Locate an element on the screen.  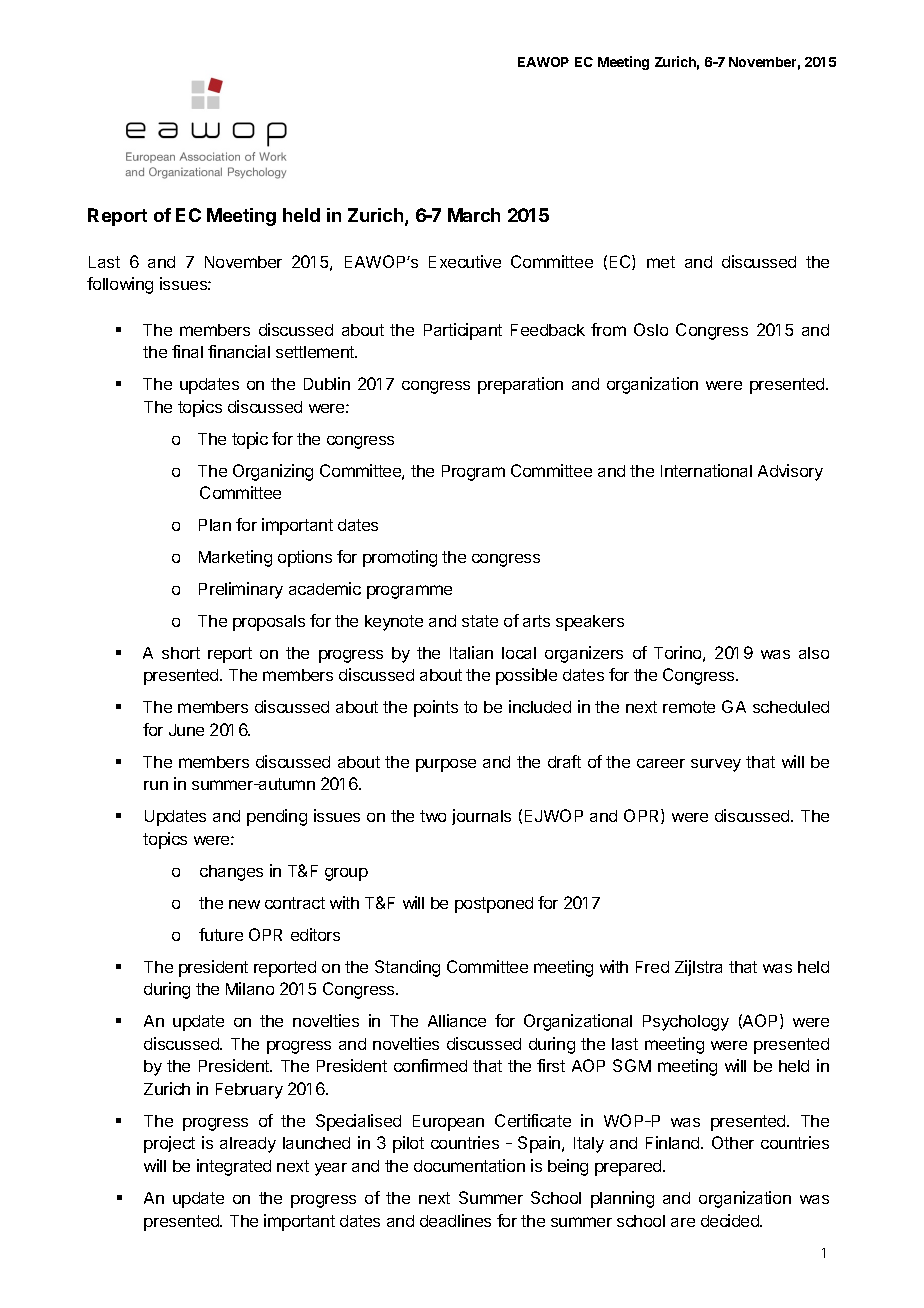
Executive is located at coordinates (465, 261).
